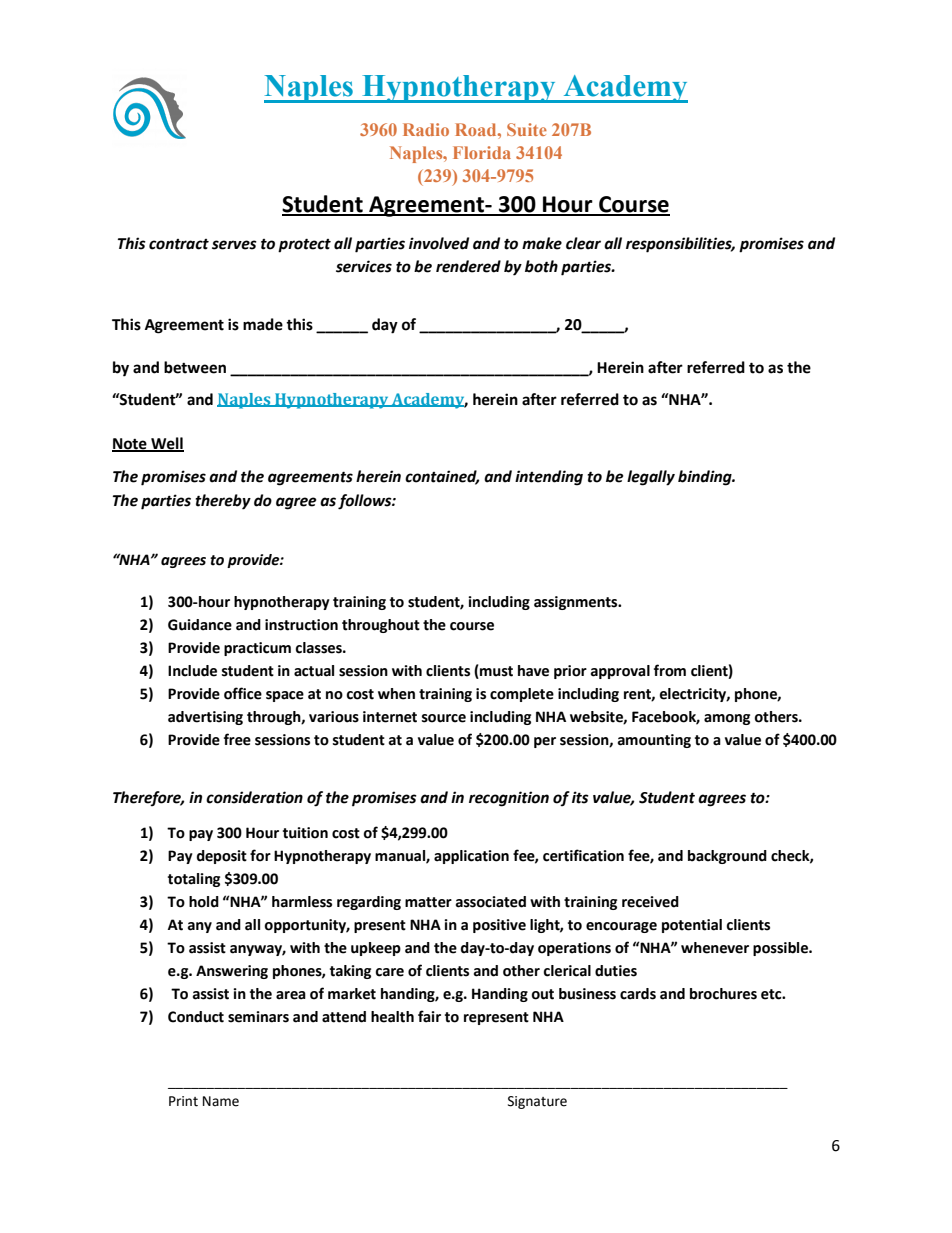 The image size is (952, 1233). What do you see at coordinates (583, 243) in the document?
I see `clear` at bounding box center [583, 243].
